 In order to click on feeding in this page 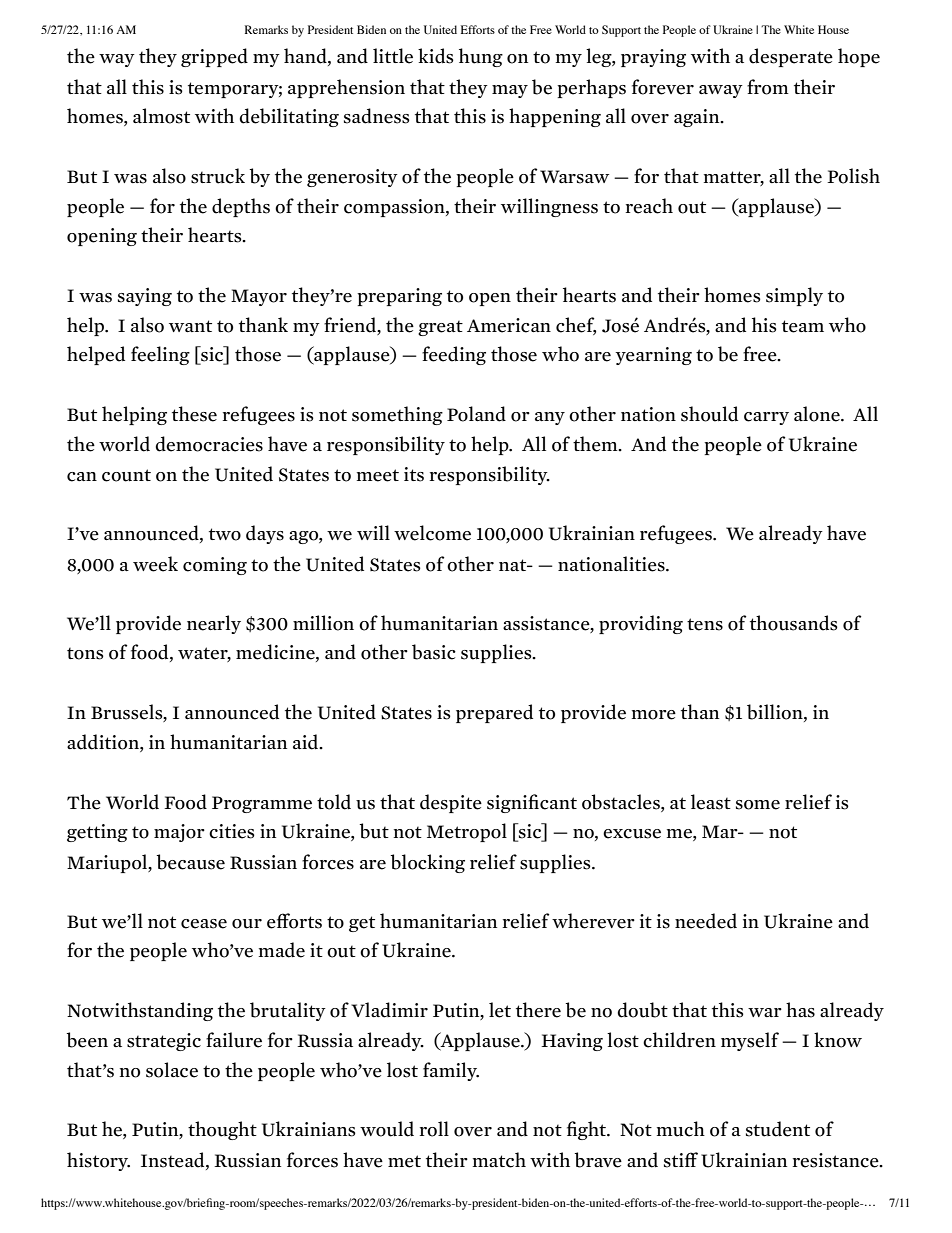, I will do `click(454, 355)`.
